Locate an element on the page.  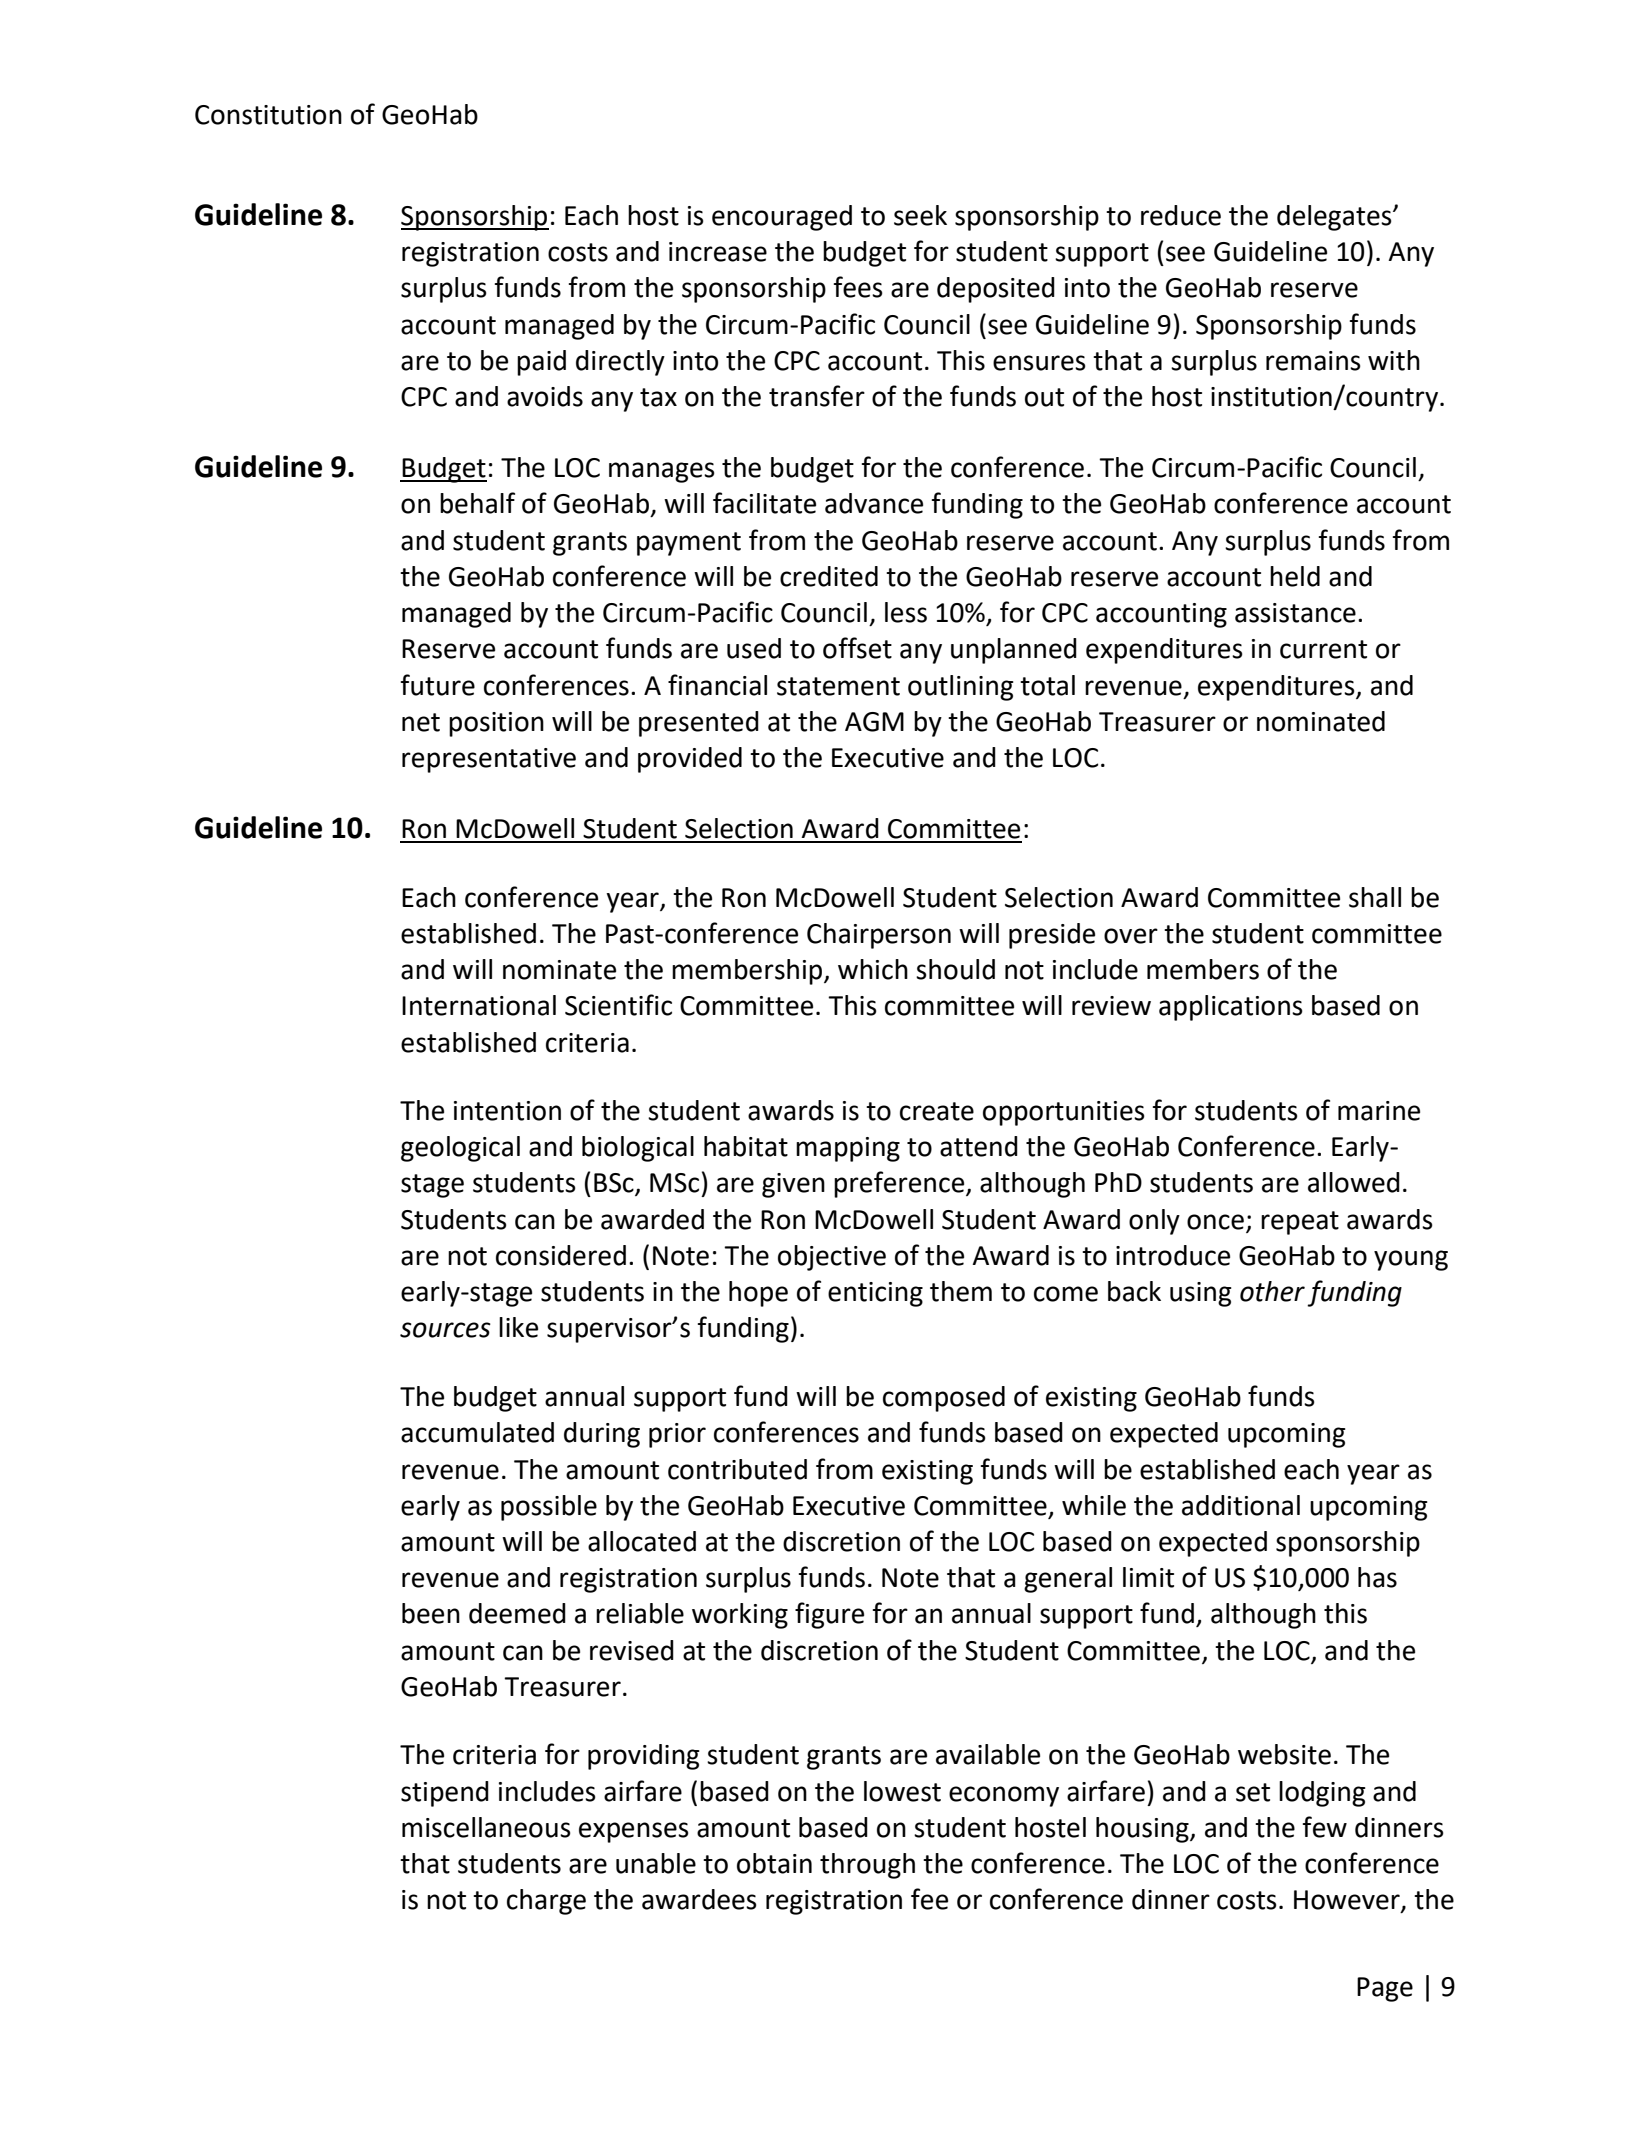
charge is located at coordinates (546, 1902).
